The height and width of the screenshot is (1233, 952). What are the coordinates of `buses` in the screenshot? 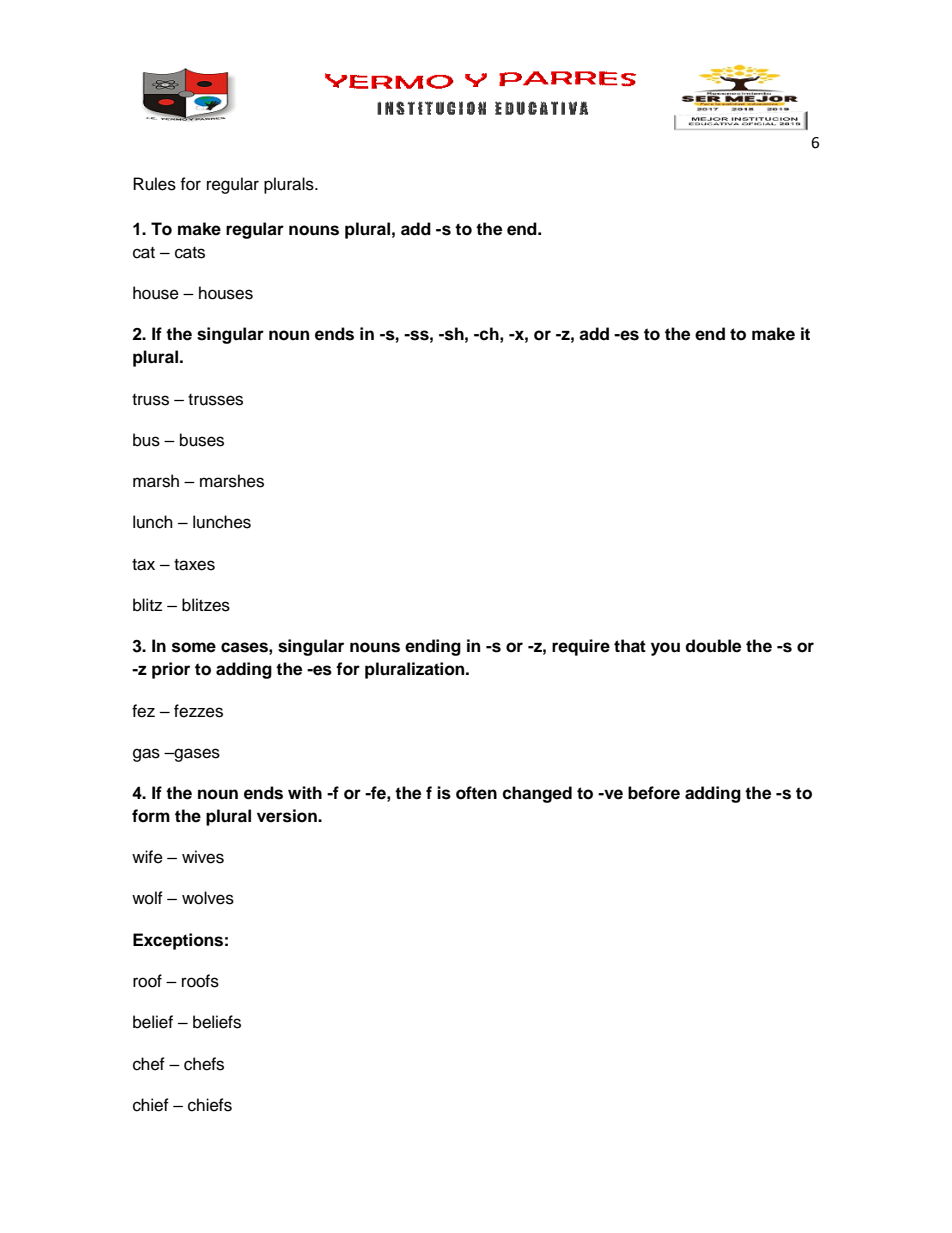 It's located at (202, 440).
